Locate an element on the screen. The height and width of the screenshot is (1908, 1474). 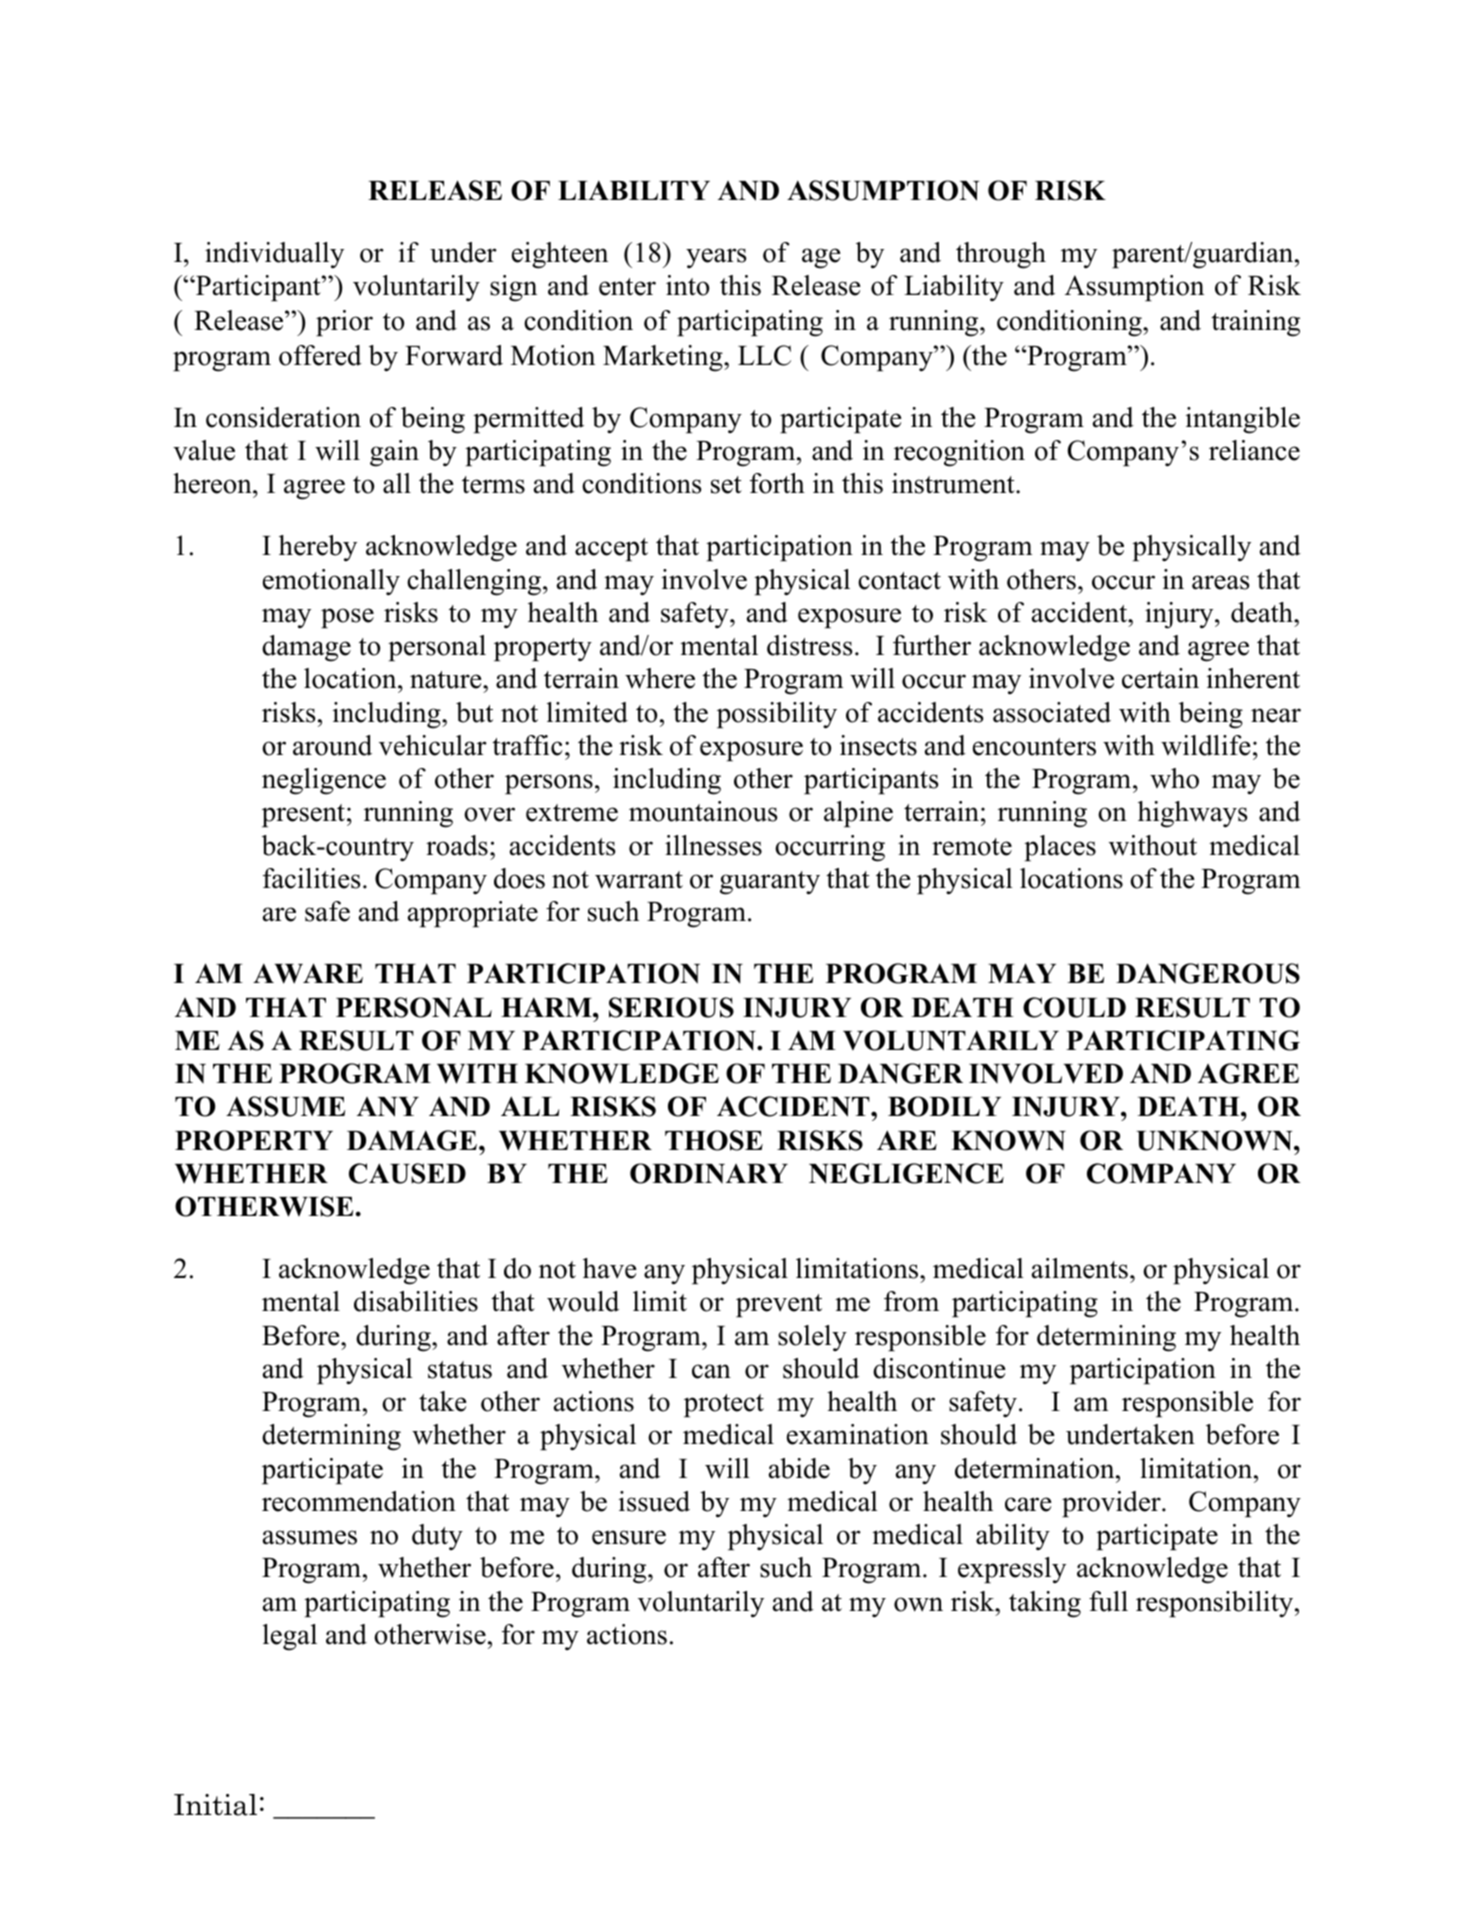
COULD is located at coordinates (1074, 1007).
